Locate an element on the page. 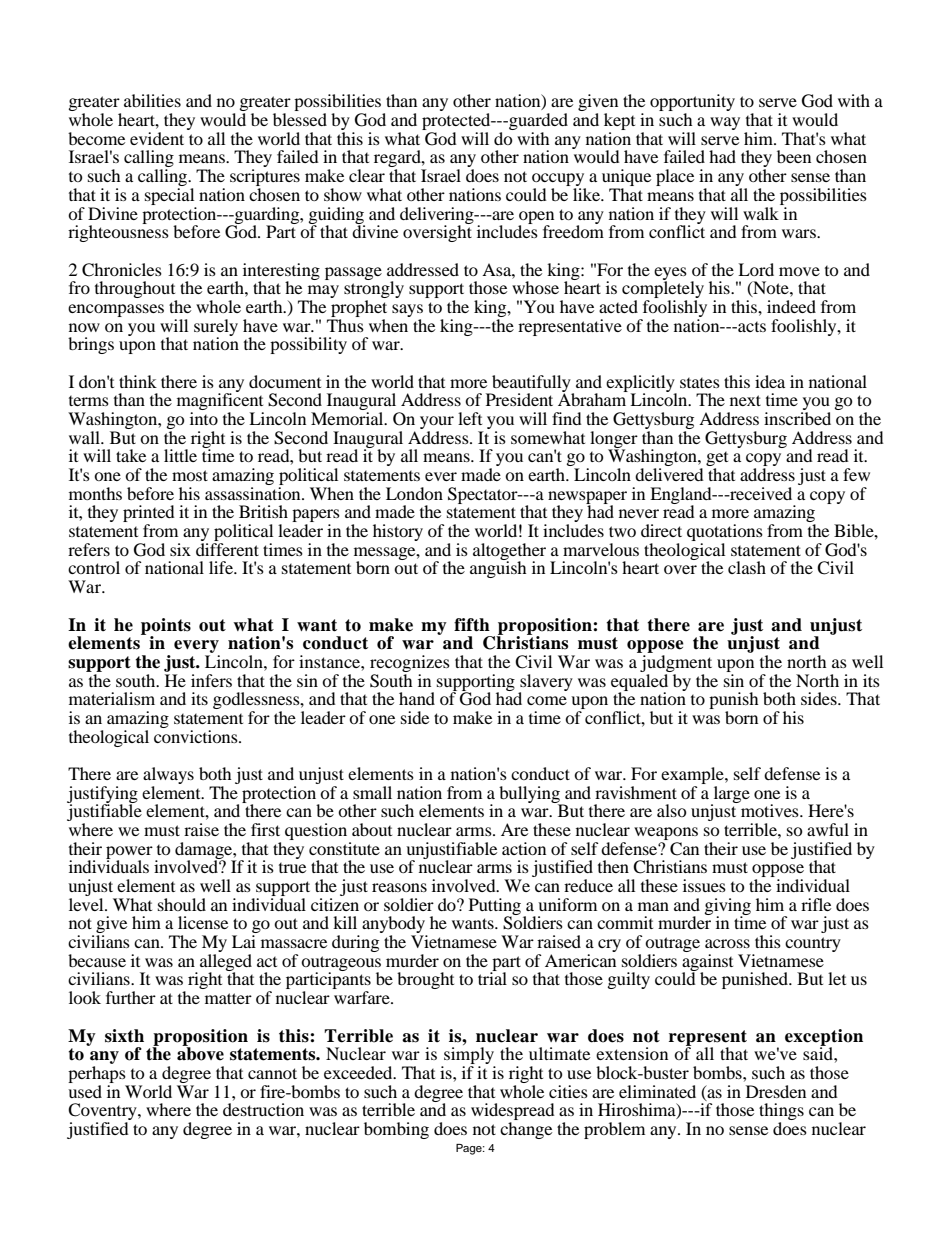 The image size is (952, 1233). inscribed is located at coordinates (797, 418).
